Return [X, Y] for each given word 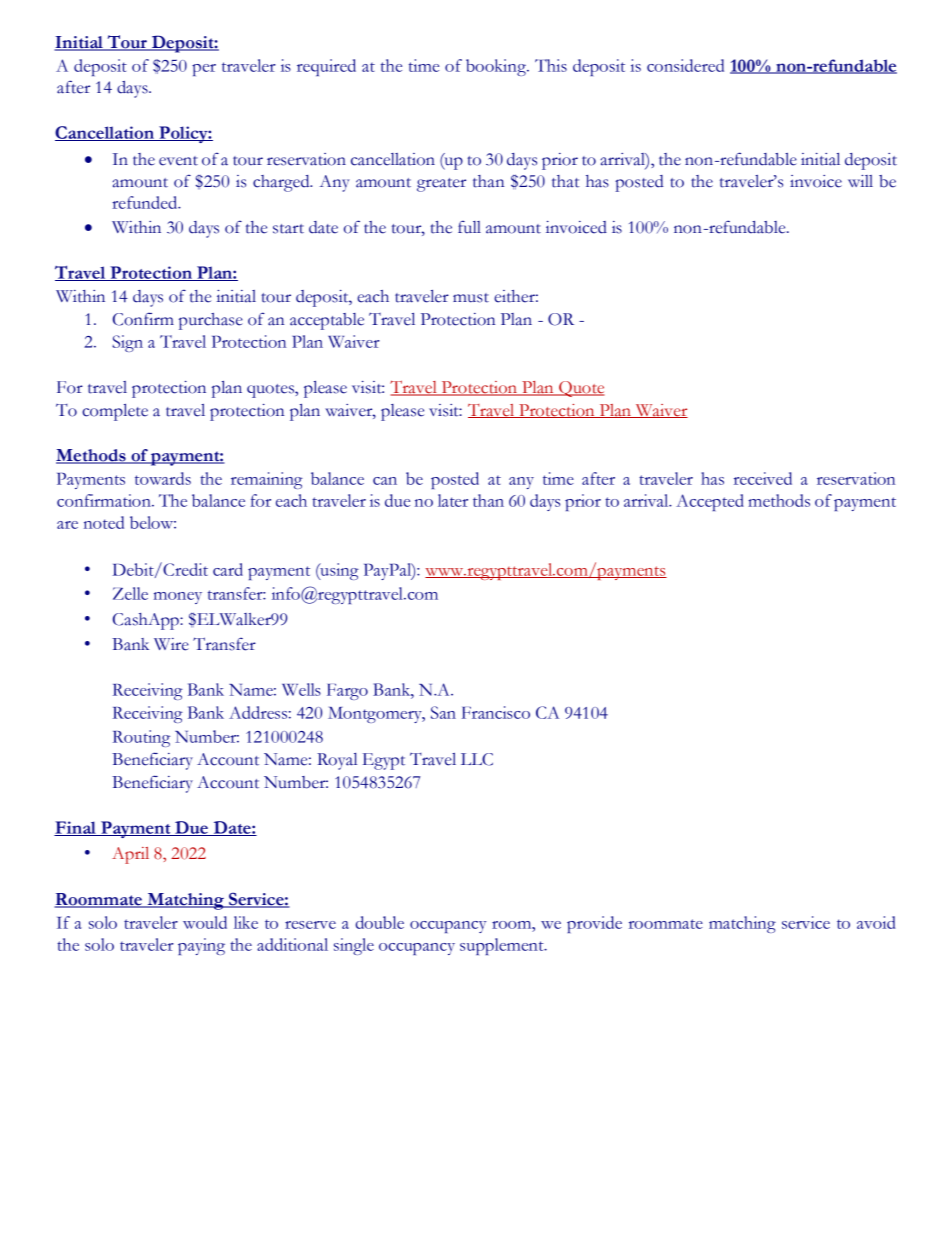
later [453, 500]
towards [163, 478]
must [471, 298]
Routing [141, 738]
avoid [876, 922]
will [860, 181]
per [204, 70]
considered [685, 65]
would [205, 922]
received [763, 478]
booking [497, 67]
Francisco [496, 712]
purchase [211, 321]
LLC [477, 759]
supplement [503, 946]
